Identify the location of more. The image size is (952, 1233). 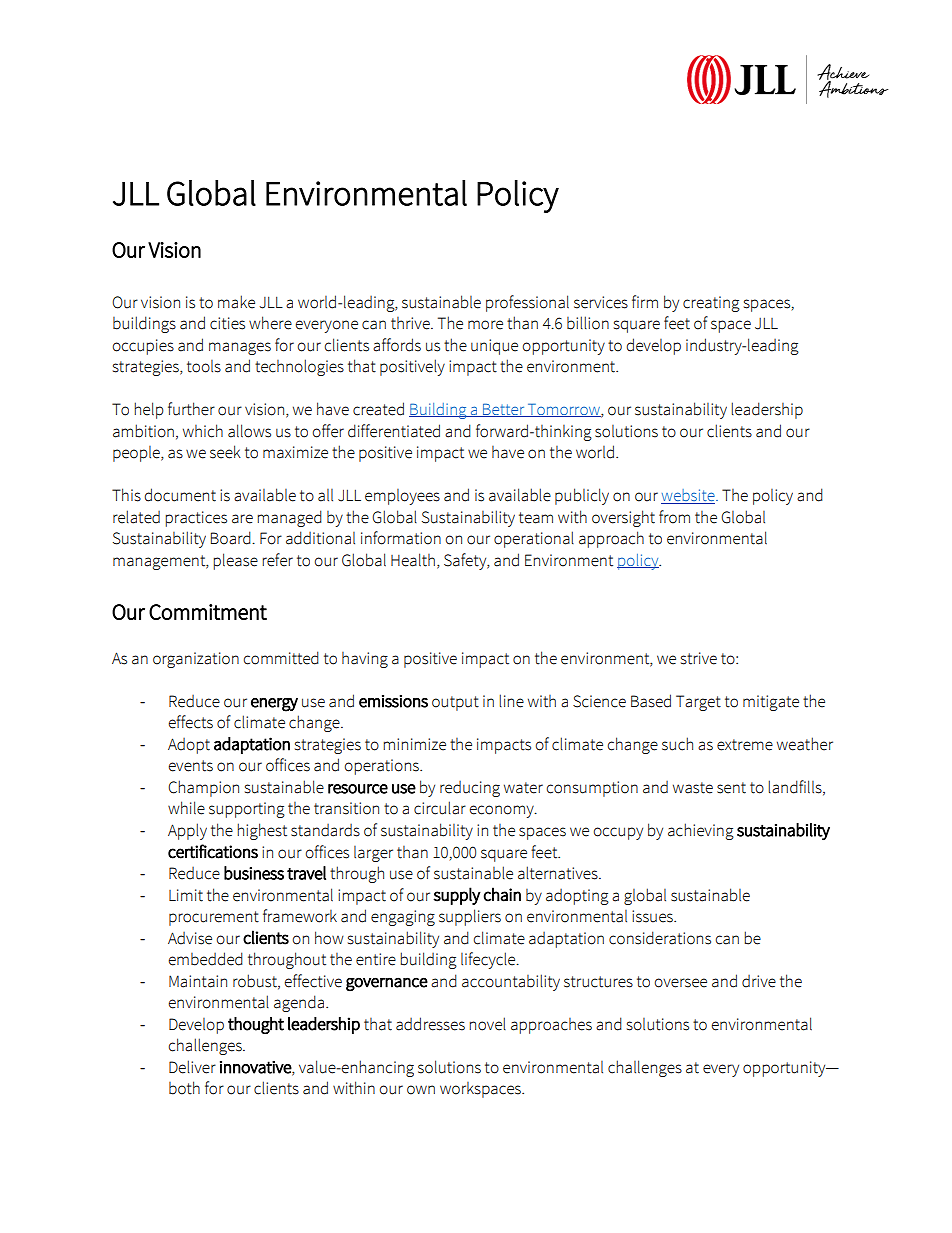
(485, 325).
